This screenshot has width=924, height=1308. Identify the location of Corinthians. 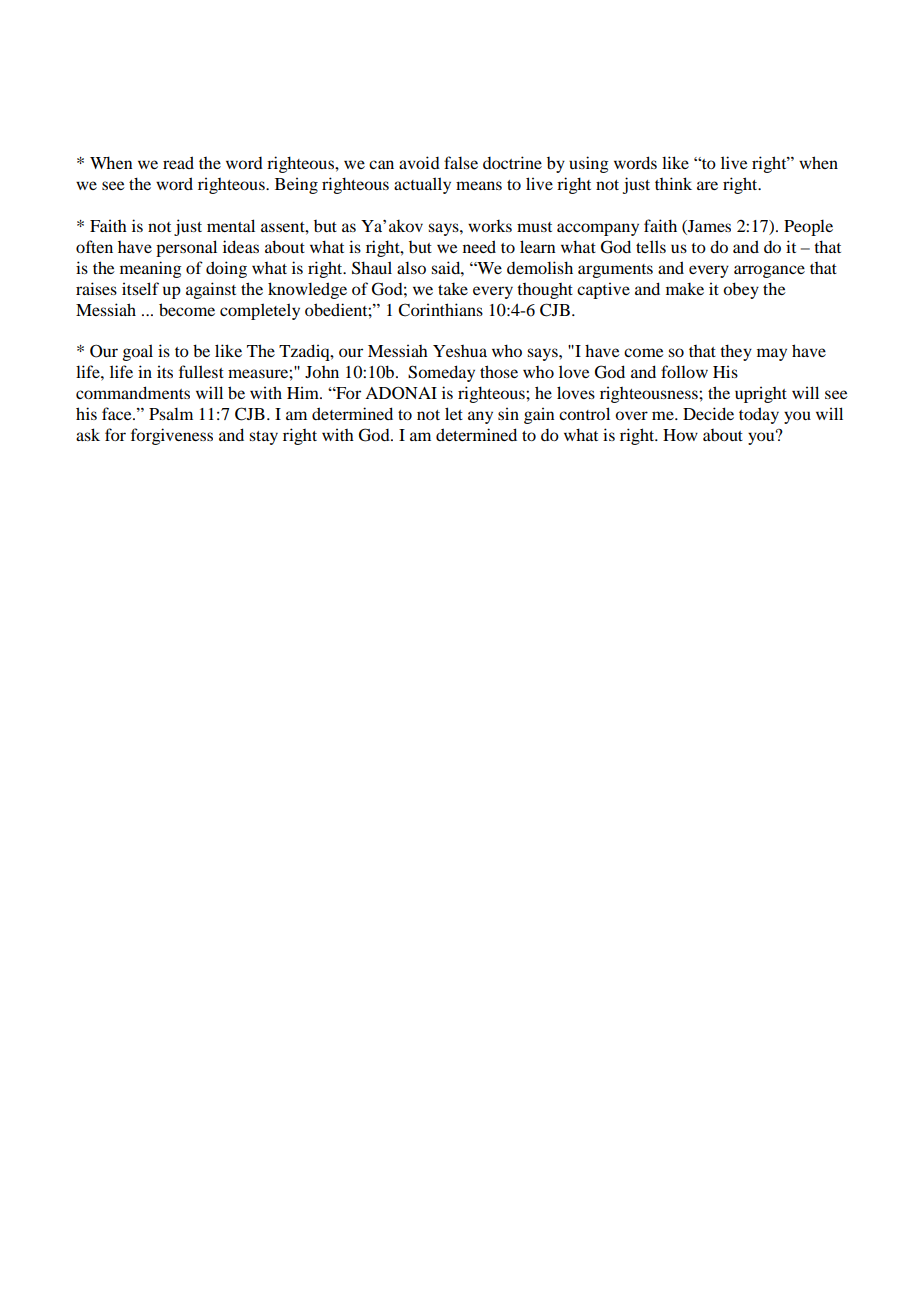
(440, 310).
